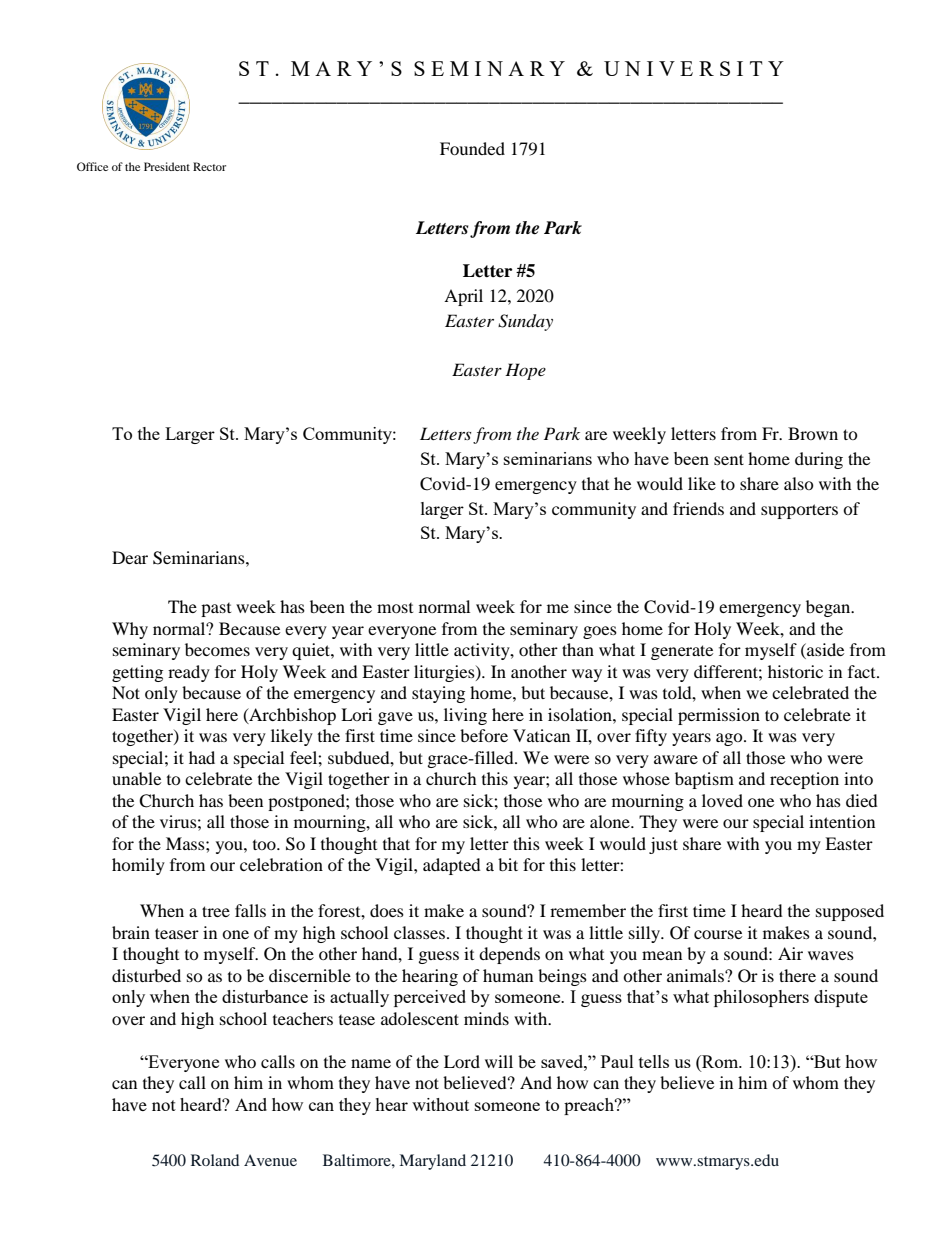 This screenshot has height=1233, width=952. Describe the element at coordinates (472, 148) in the screenshot. I see `Founded` at that location.
